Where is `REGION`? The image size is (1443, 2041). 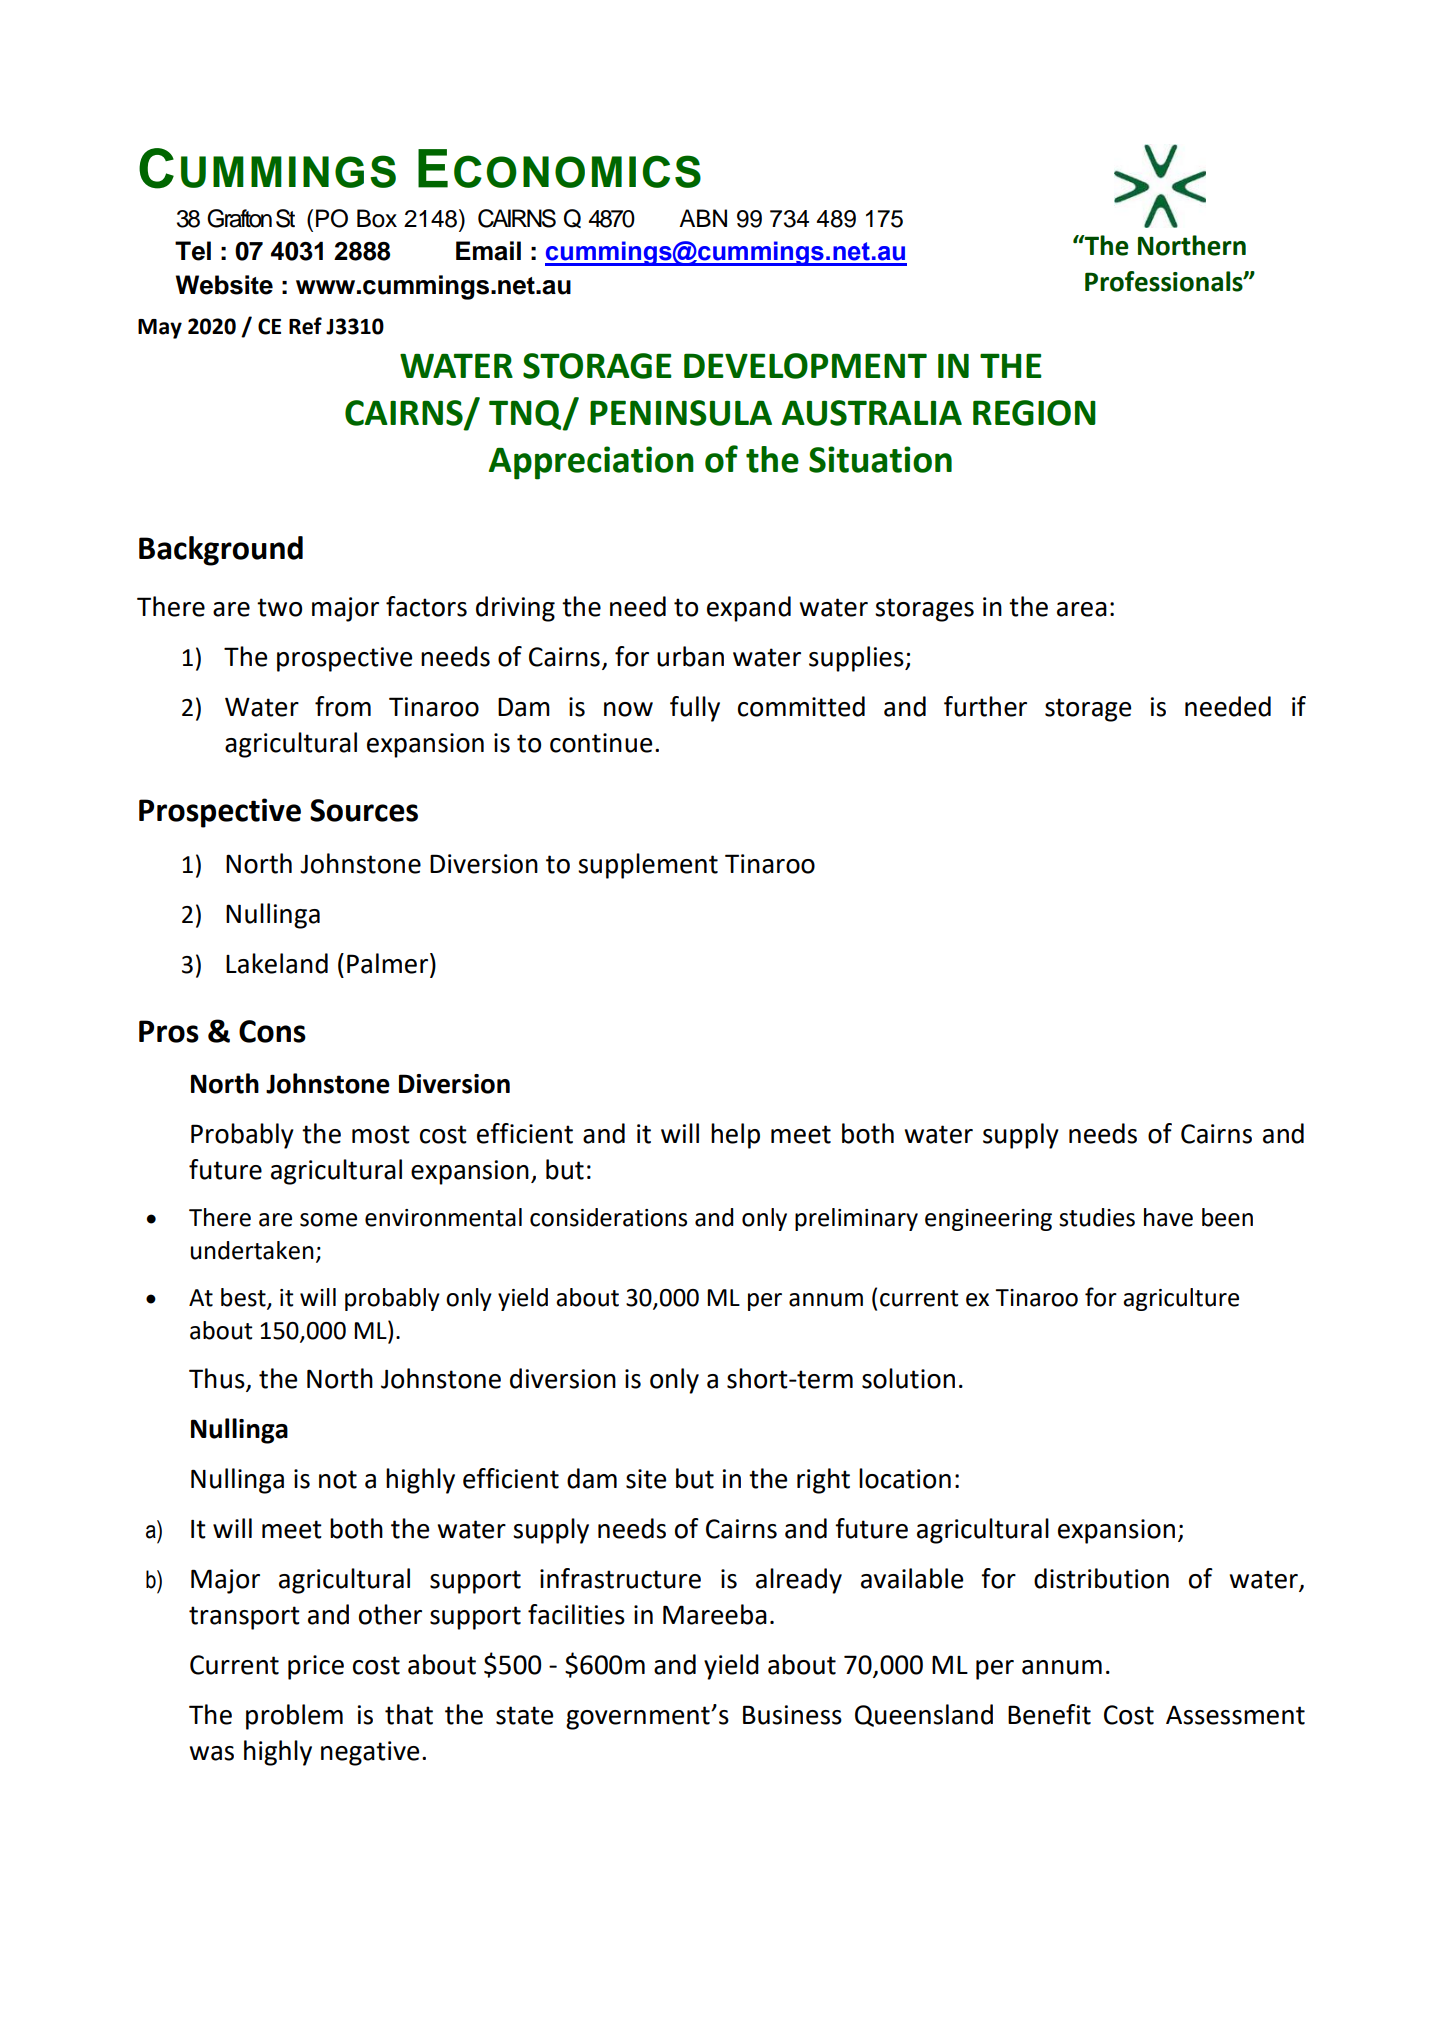
REGION is located at coordinates (1034, 413).
